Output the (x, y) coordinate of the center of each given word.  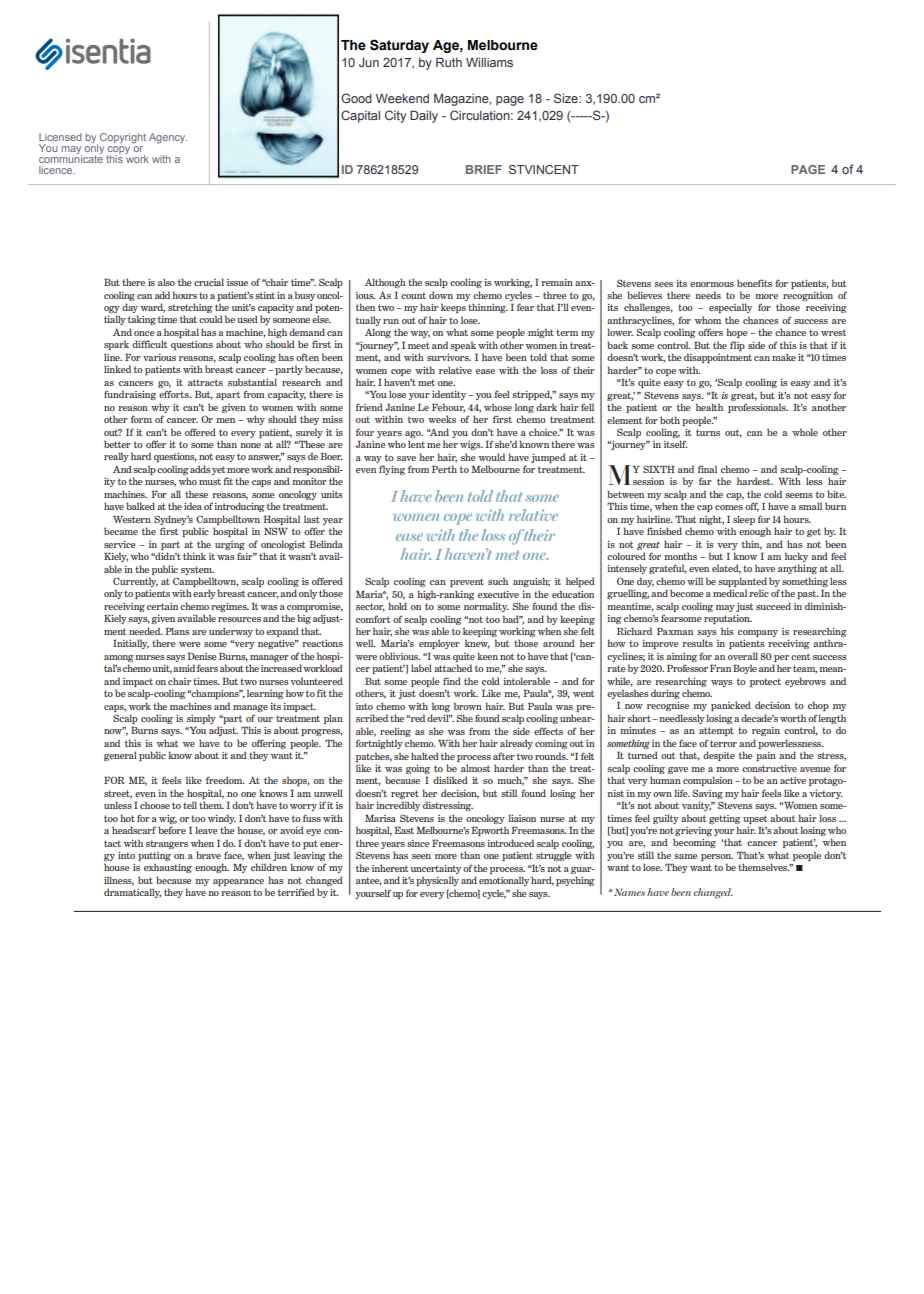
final (707, 469)
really (116, 457)
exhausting (168, 868)
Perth (444, 469)
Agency (168, 138)
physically (437, 881)
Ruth (449, 62)
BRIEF (484, 169)
